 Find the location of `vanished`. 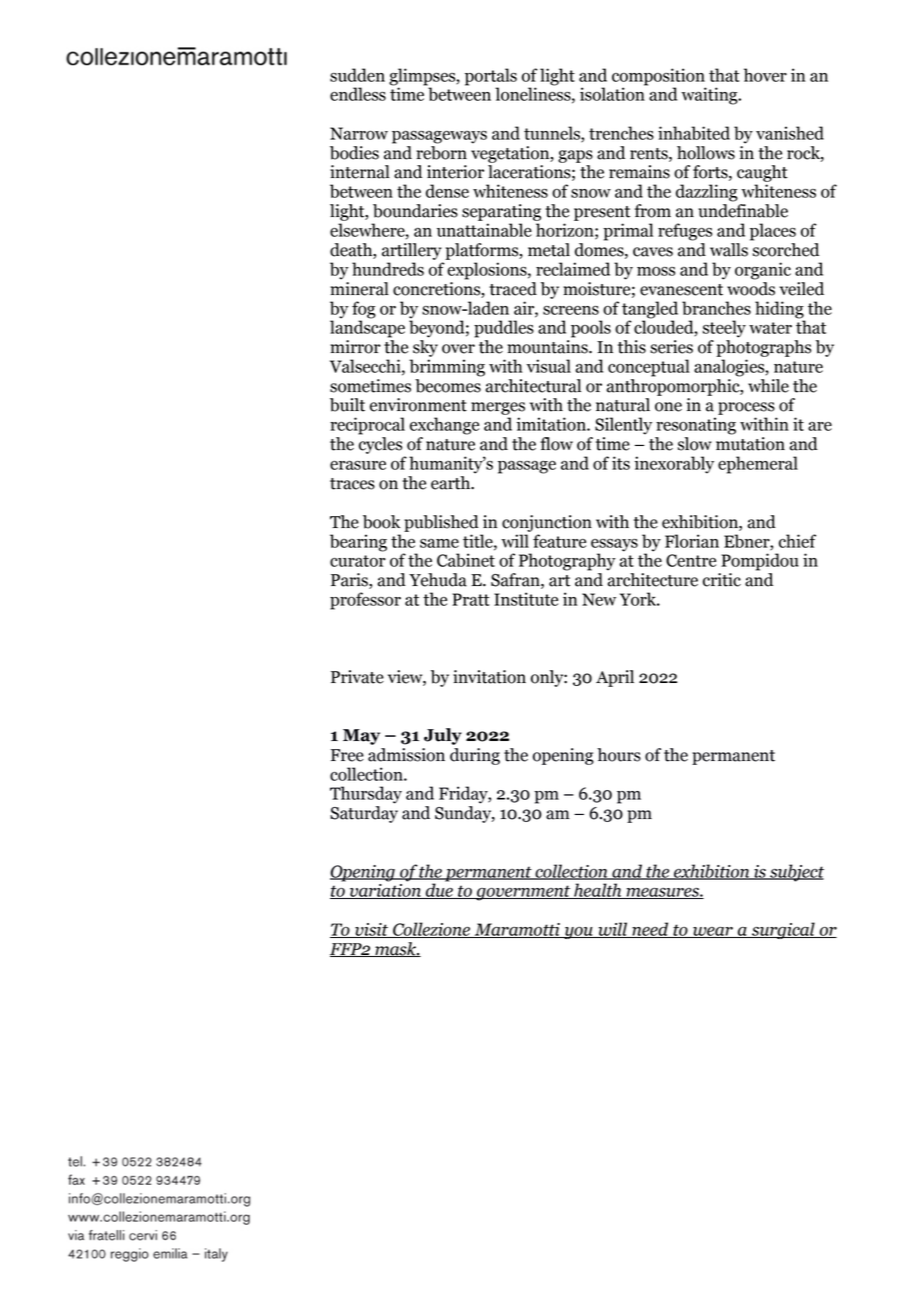

vanished is located at coordinates (790, 133).
